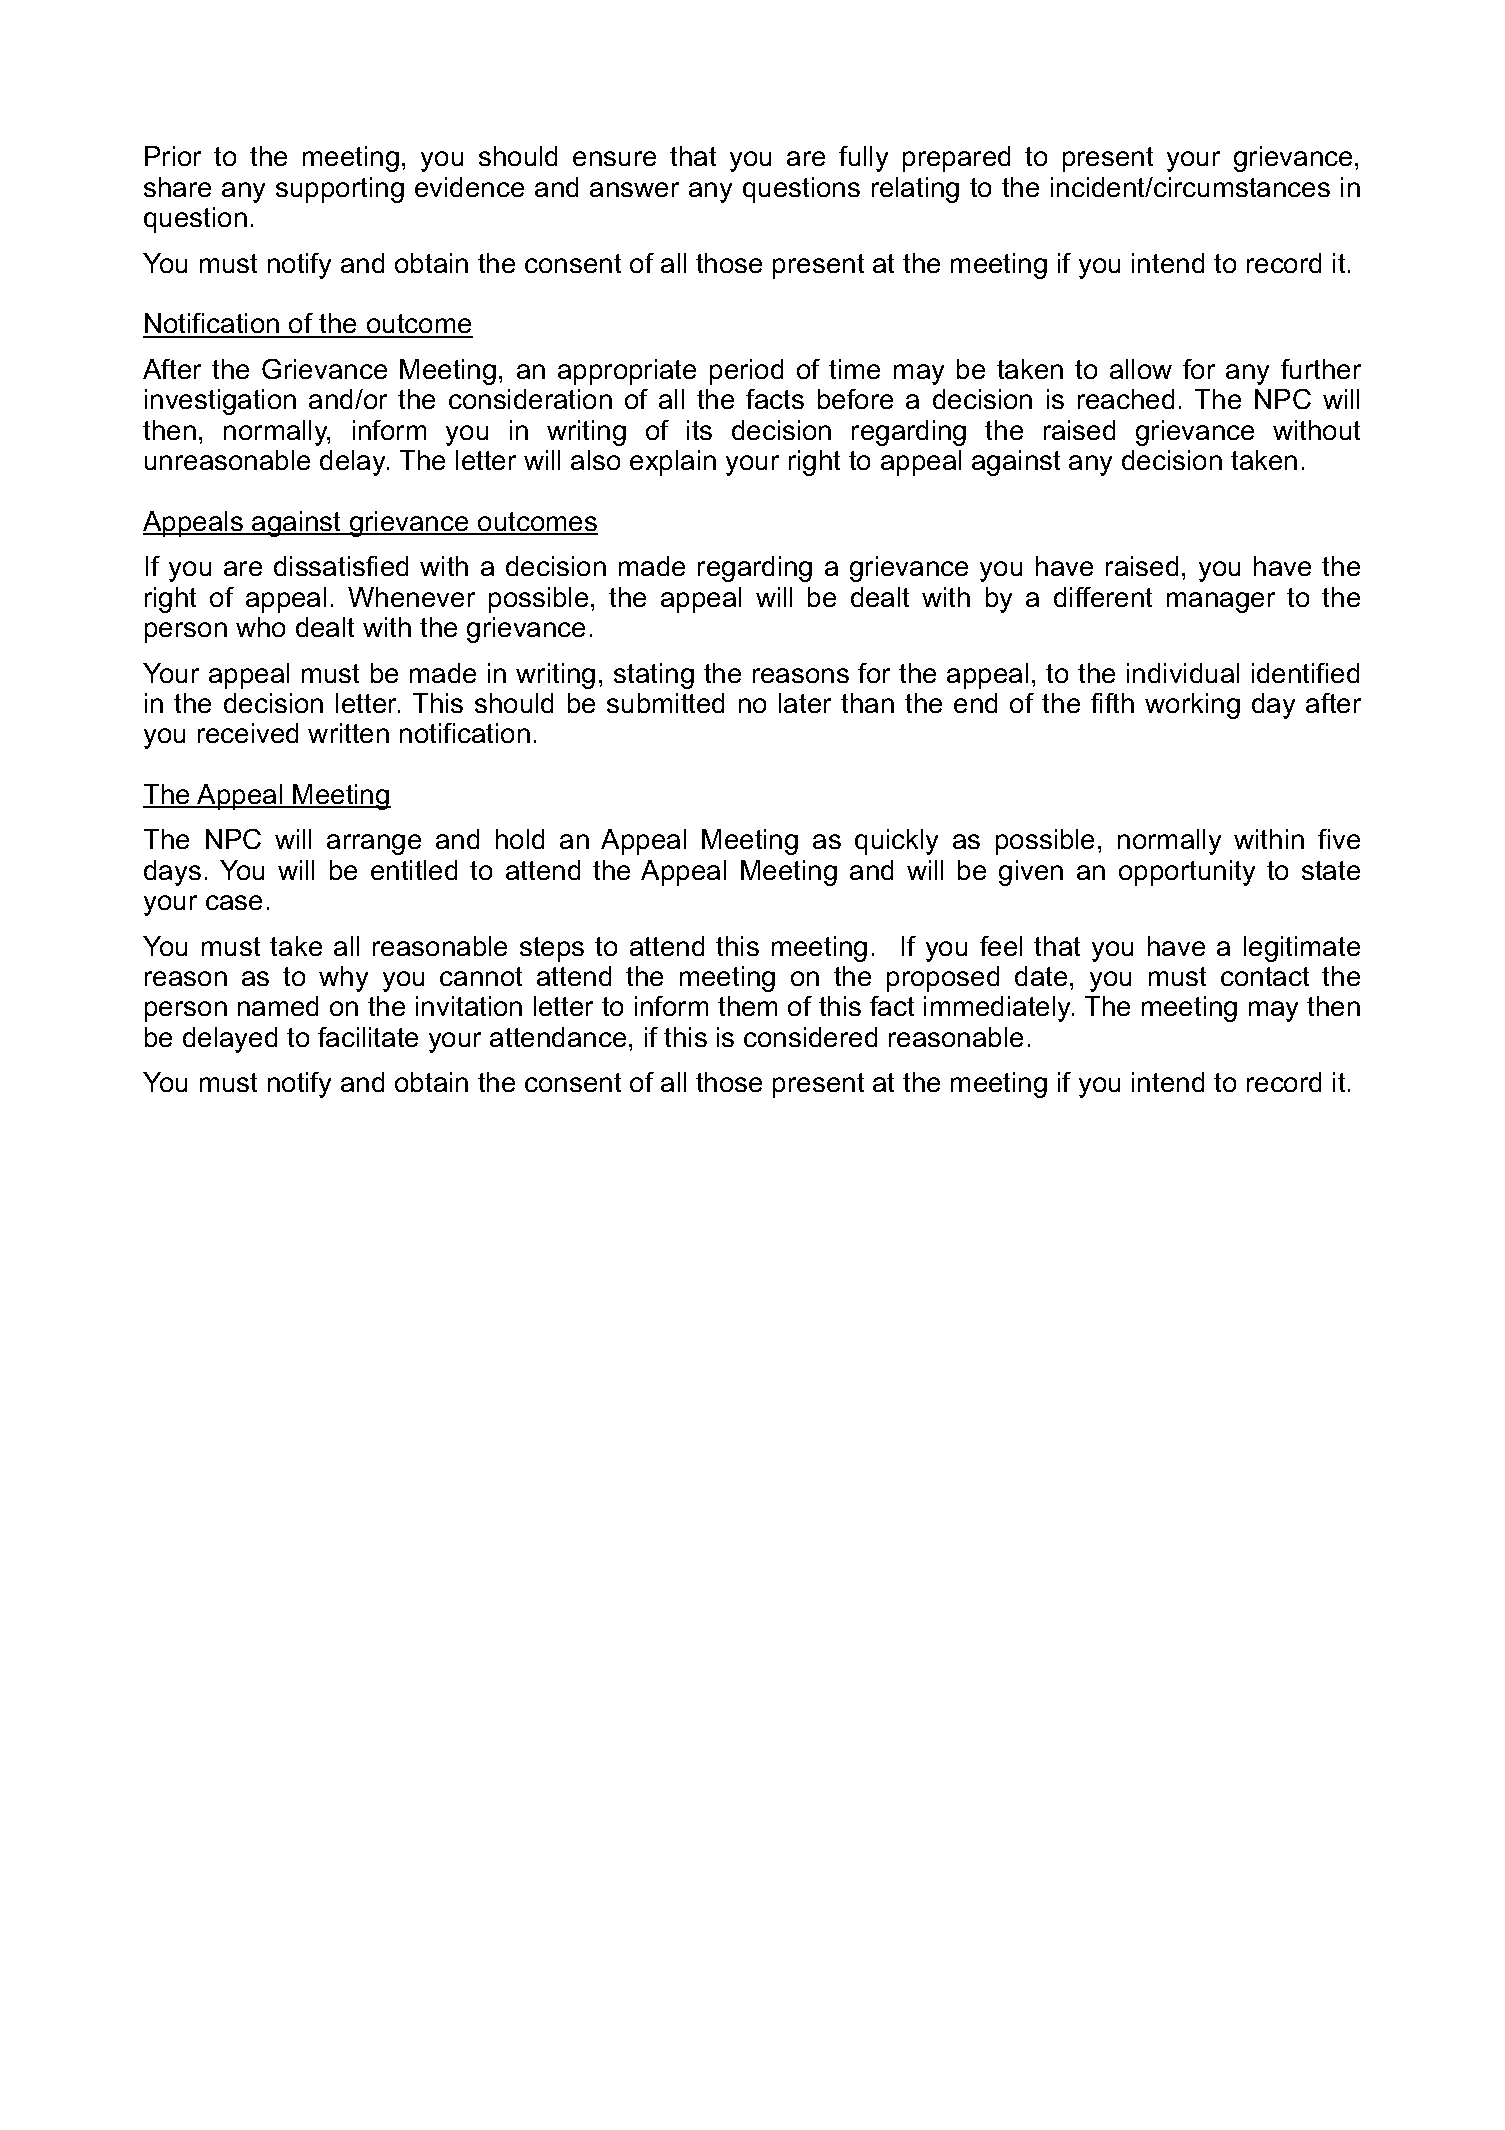  What do you see at coordinates (634, 189) in the screenshot?
I see `answer` at bounding box center [634, 189].
